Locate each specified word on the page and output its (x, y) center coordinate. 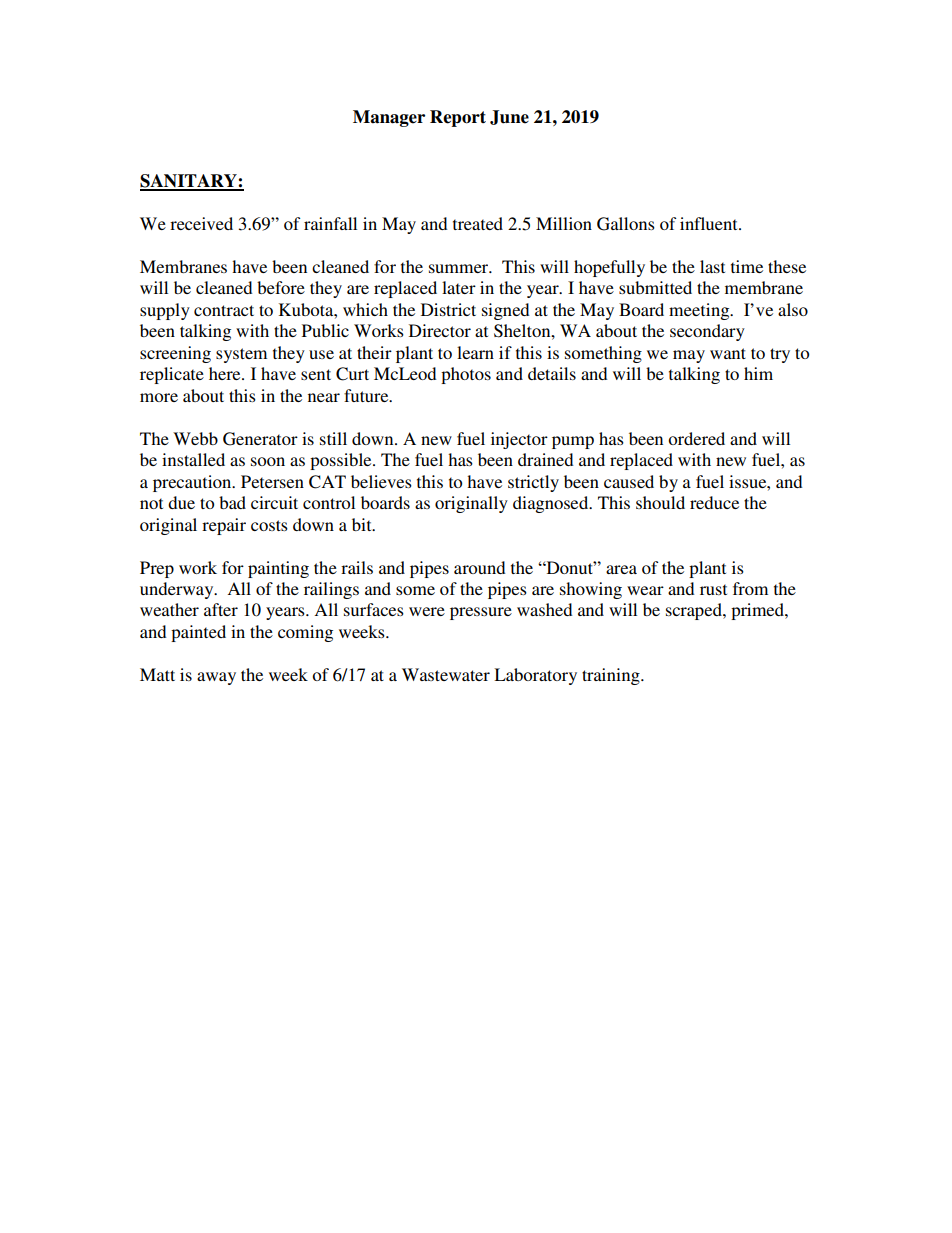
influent (710, 223)
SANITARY (189, 182)
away (216, 678)
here (226, 373)
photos (466, 375)
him (758, 373)
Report (458, 118)
